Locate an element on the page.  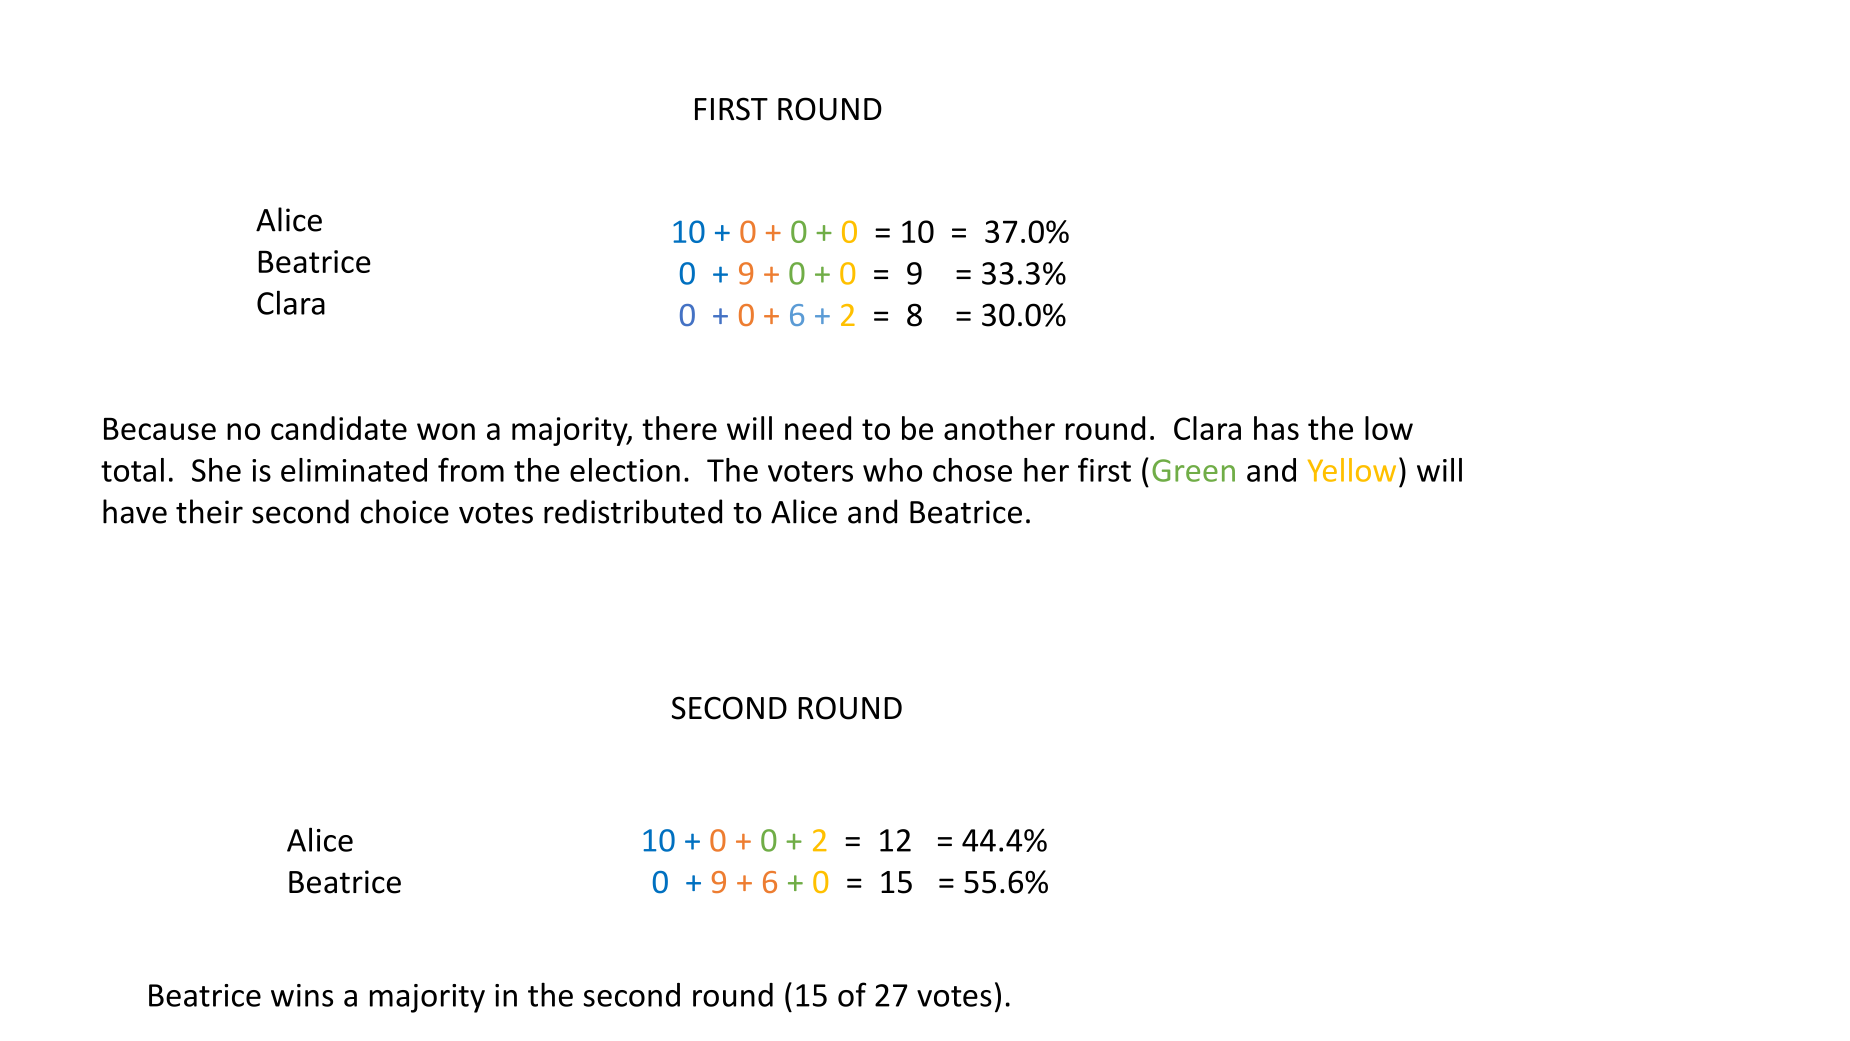
Green is located at coordinates (1193, 470).
